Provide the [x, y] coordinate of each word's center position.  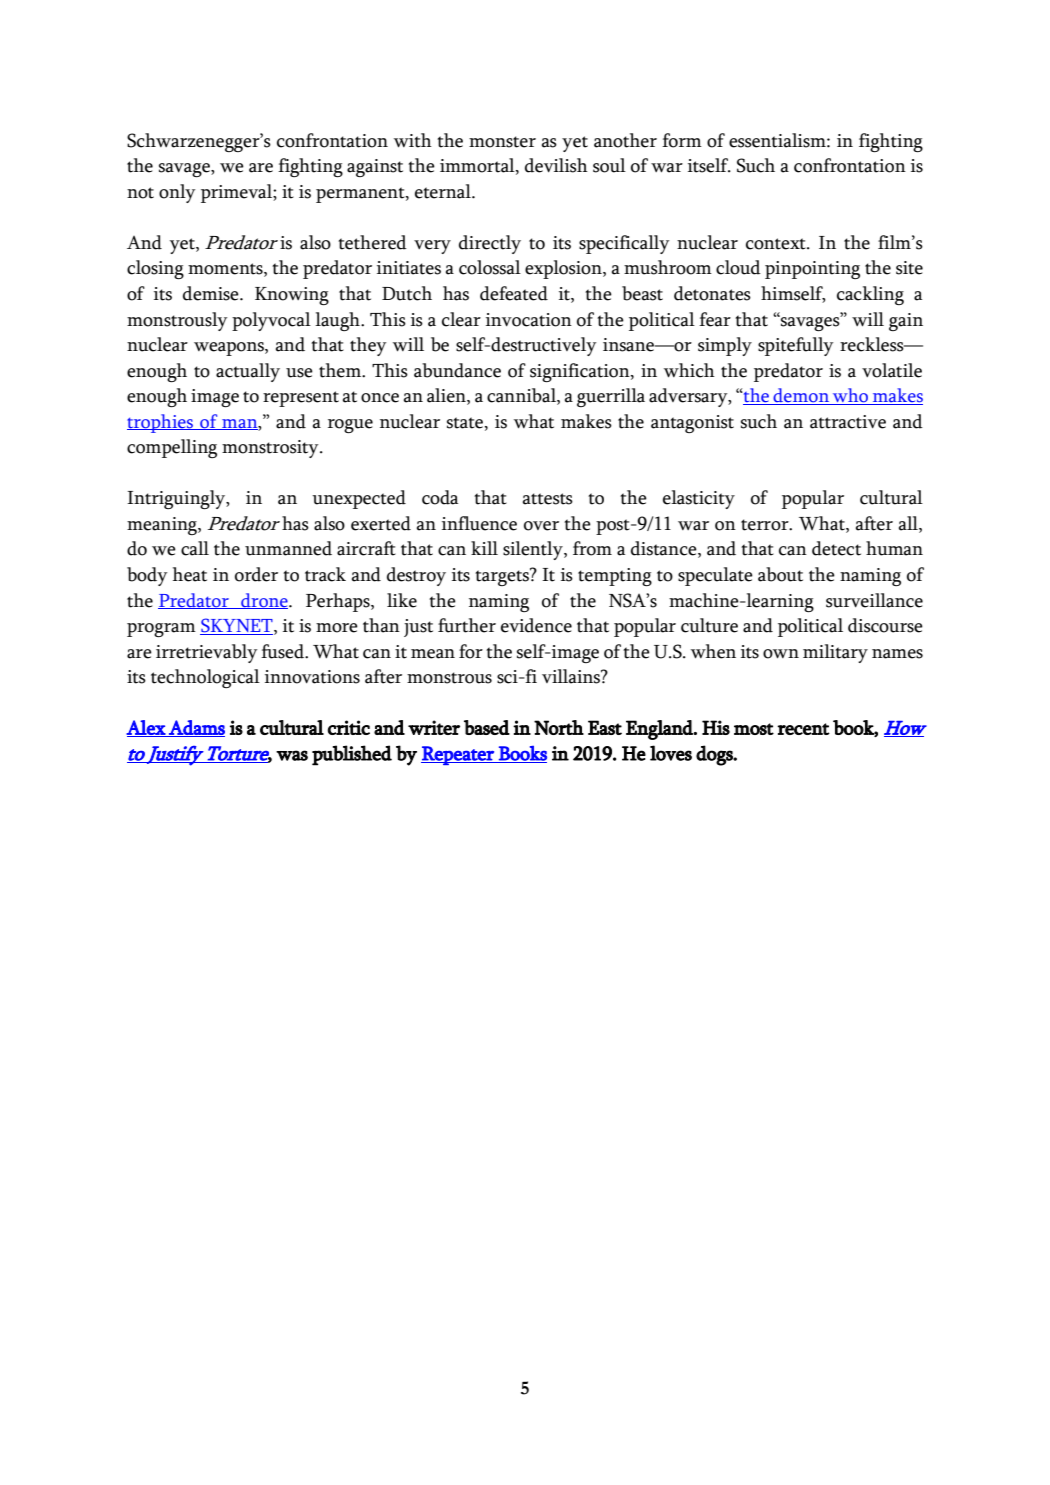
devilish [556, 165]
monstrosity [271, 449]
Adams [196, 728]
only [177, 193]
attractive [848, 422]
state [465, 423]
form [682, 140]
